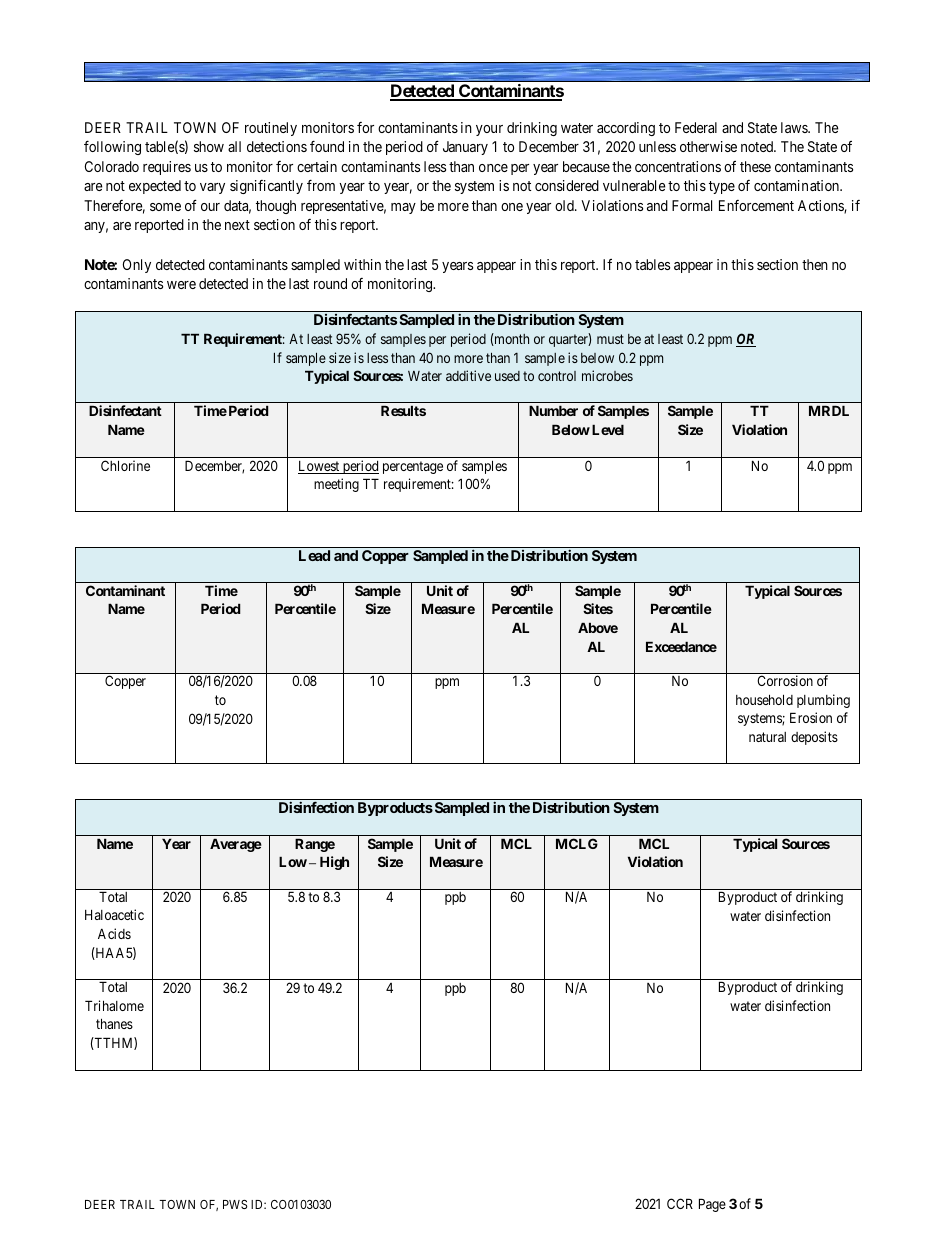  I want to click on Lead, so click(314, 555).
